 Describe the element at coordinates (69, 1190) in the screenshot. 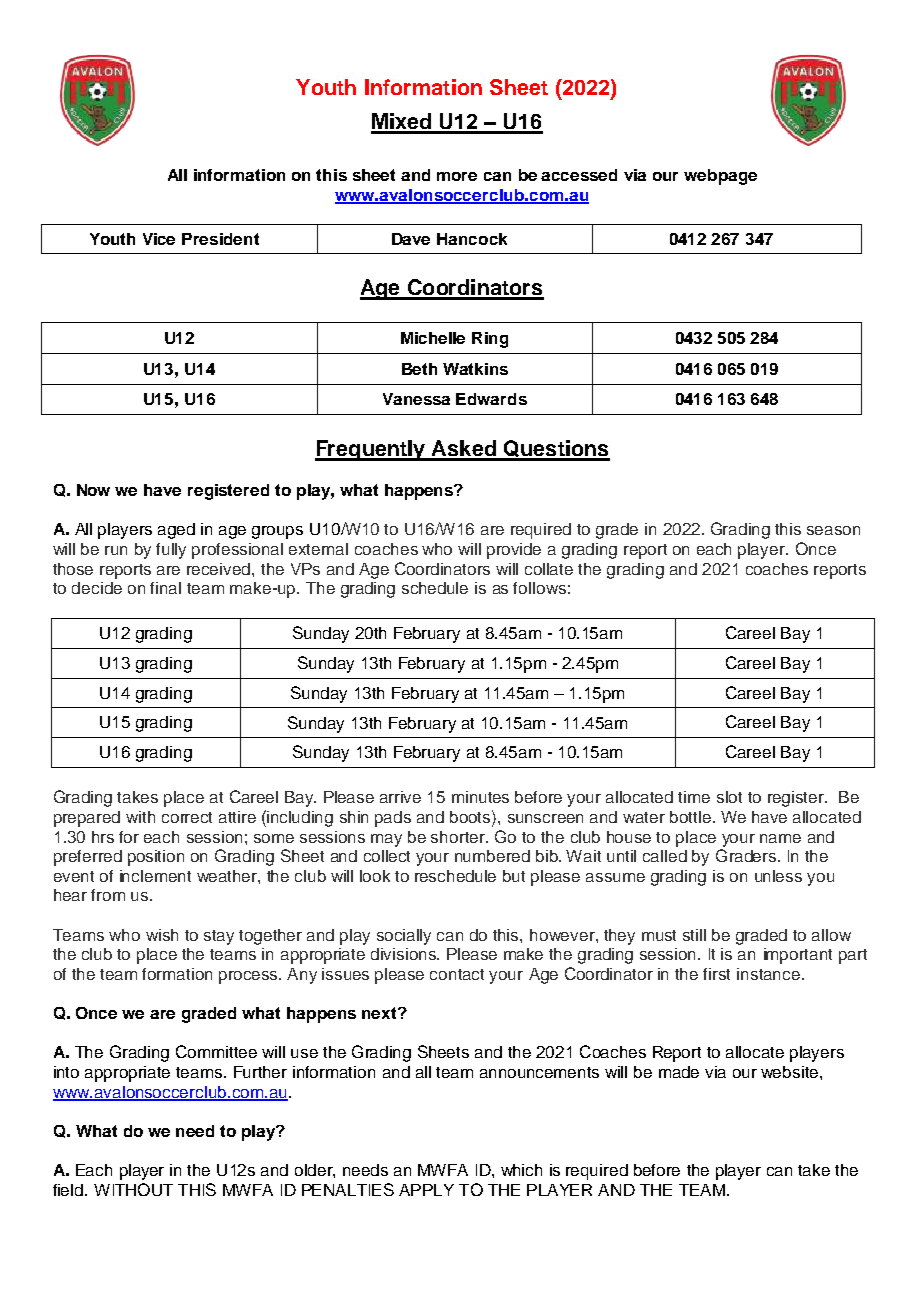

I see `field` at that location.
